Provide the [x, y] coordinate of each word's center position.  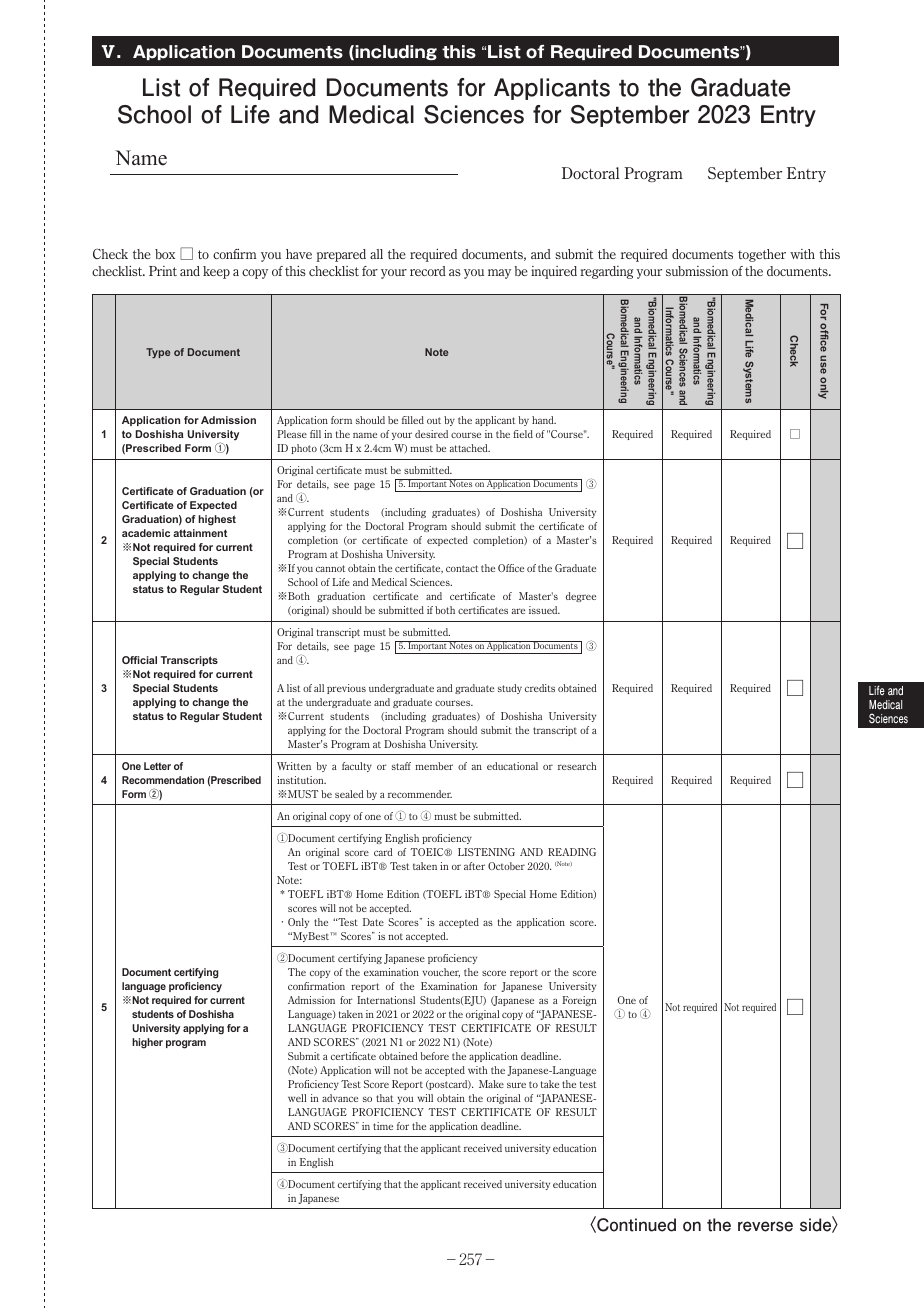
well [297, 1098]
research [577, 766]
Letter [157, 766]
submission [697, 271]
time [383, 1126]
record [428, 271]
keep [216, 272]
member [434, 766]
